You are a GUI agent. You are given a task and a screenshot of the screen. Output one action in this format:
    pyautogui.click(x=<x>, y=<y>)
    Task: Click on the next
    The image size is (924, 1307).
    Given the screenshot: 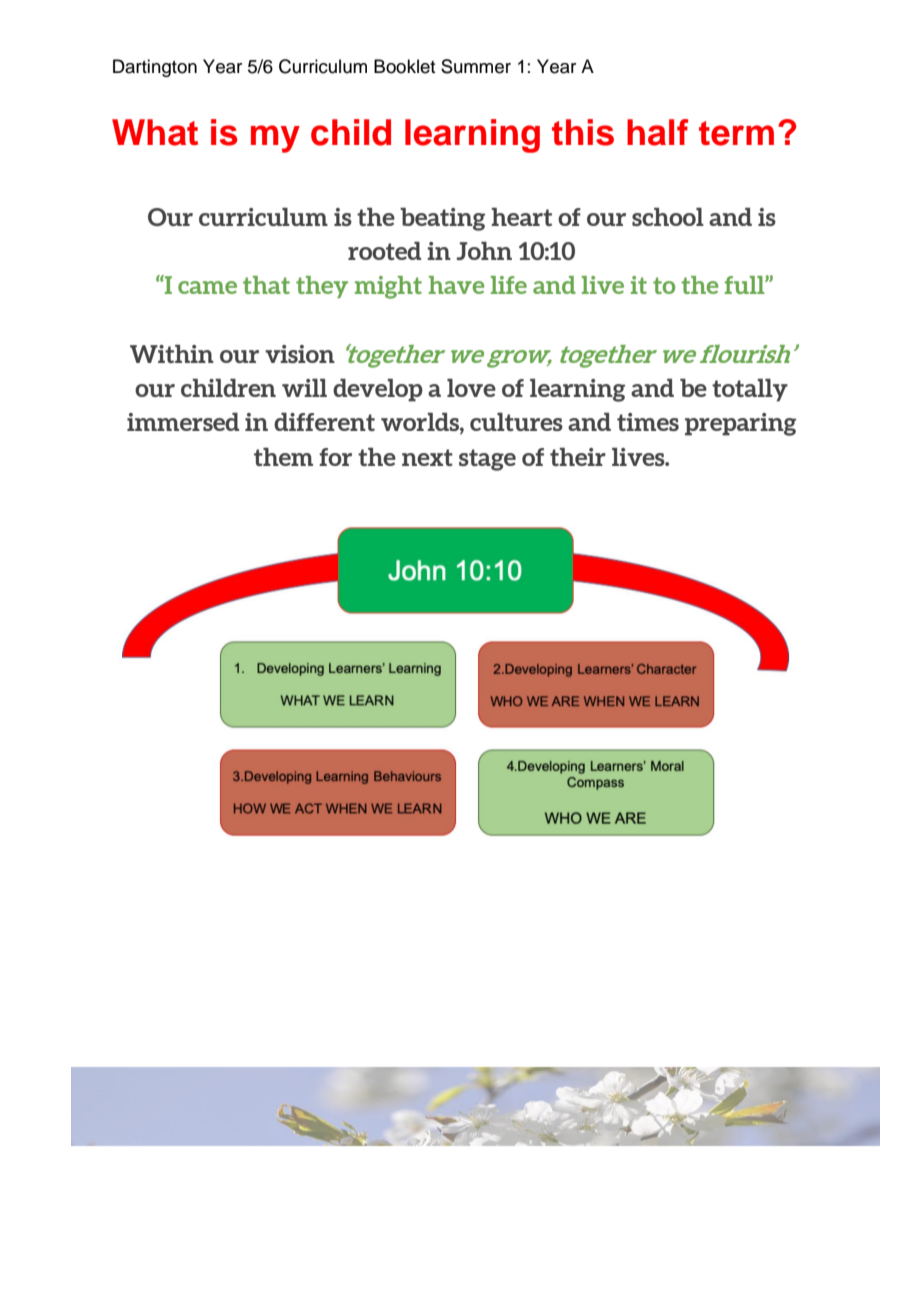 What is the action you would take?
    pyautogui.click(x=427, y=457)
